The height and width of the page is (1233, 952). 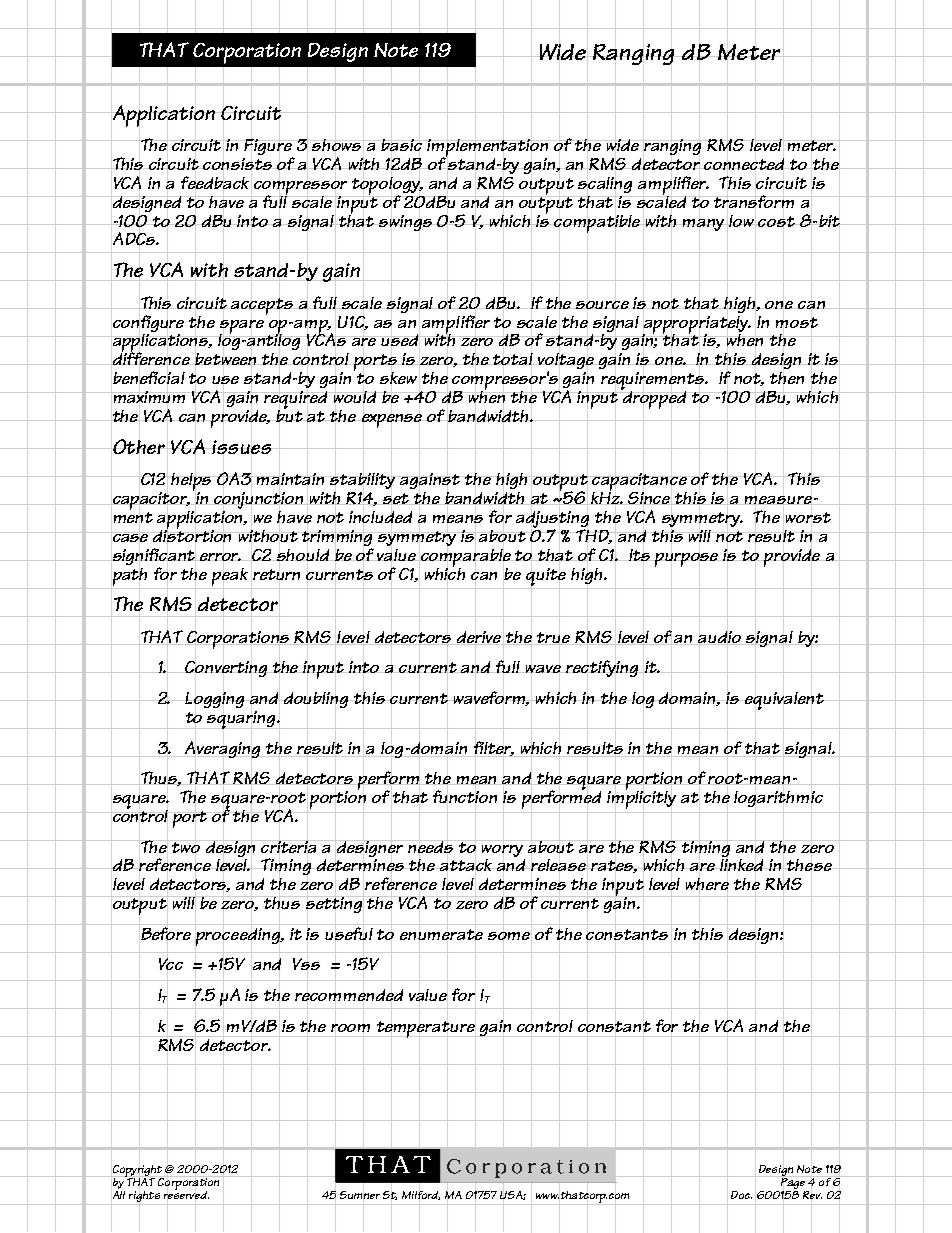 What do you see at coordinates (380, 517) in the page?
I see `included` at bounding box center [380, 517].
